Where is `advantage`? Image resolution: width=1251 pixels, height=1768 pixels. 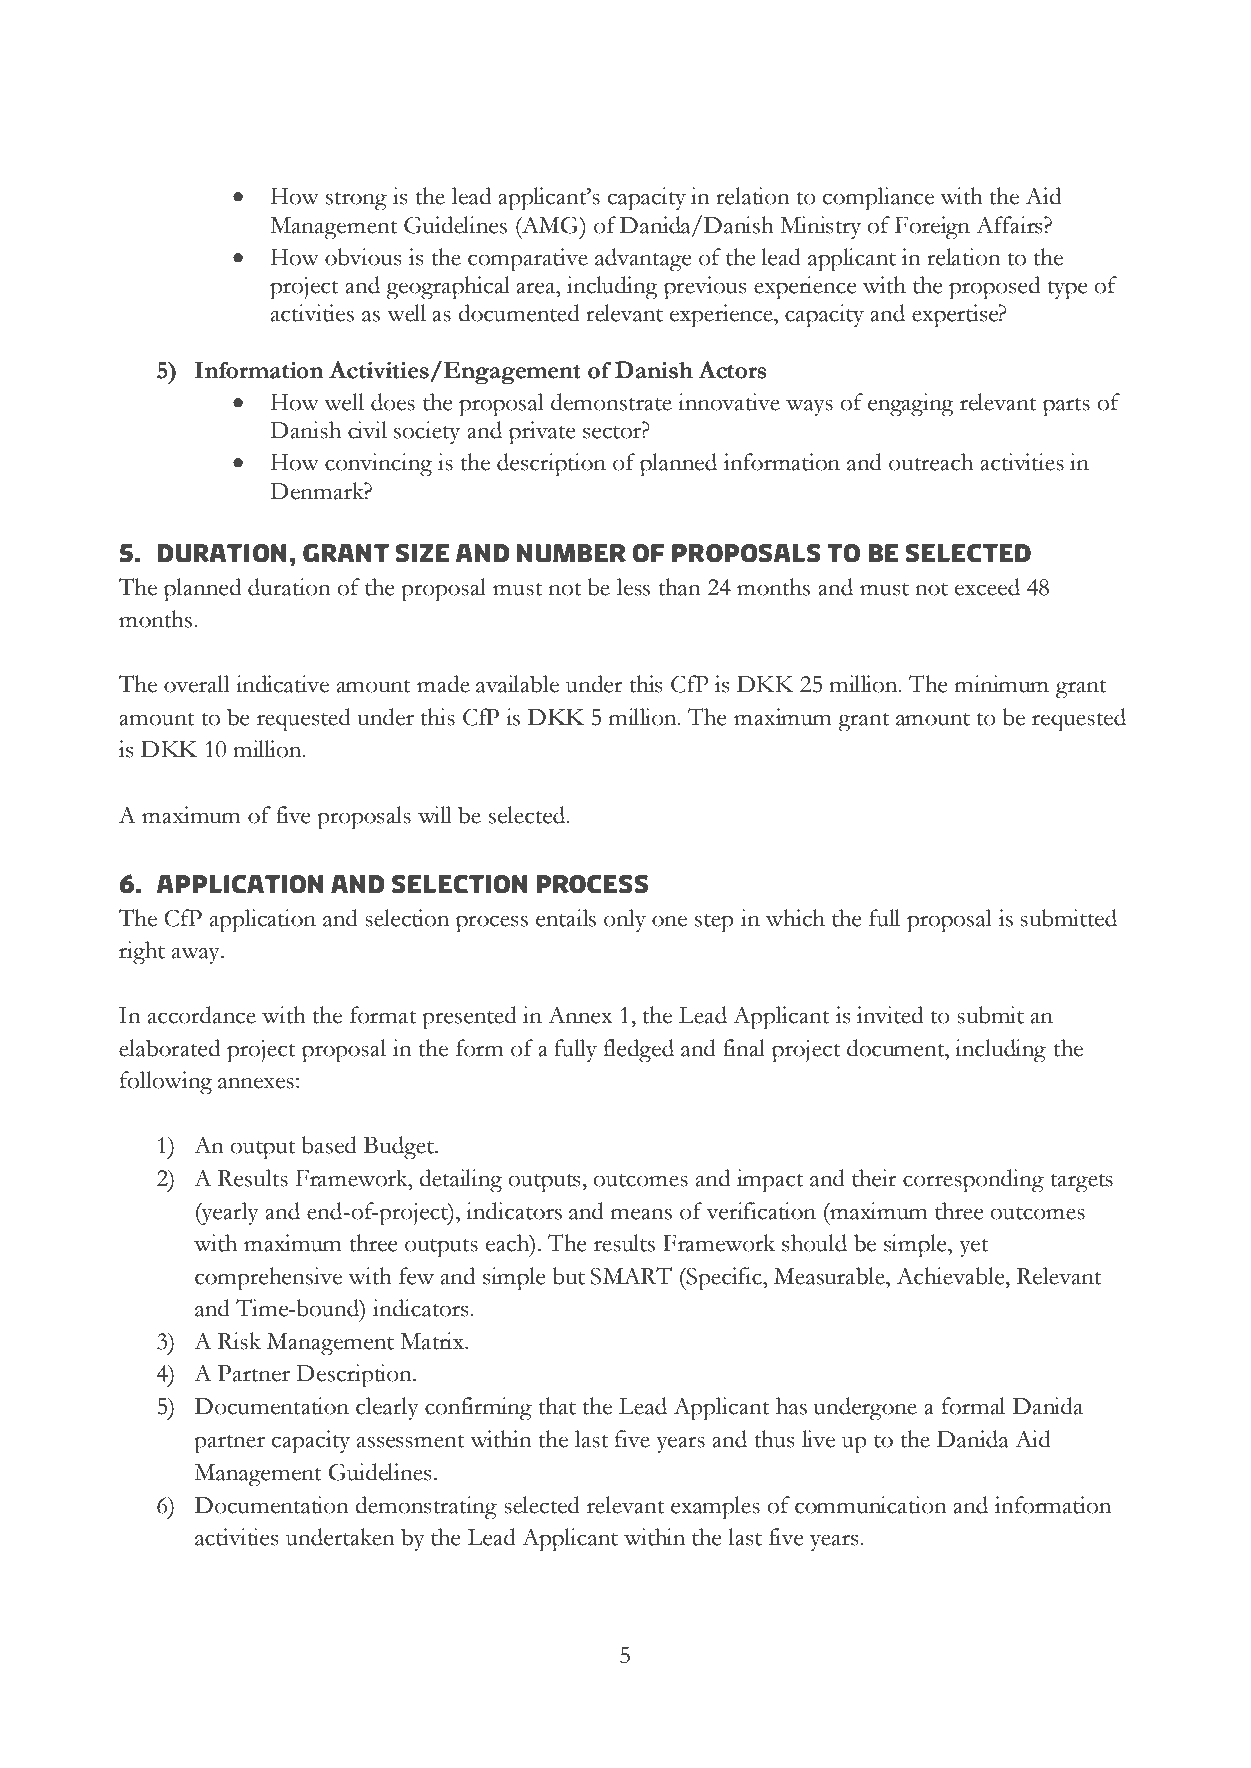
advantage is located at coordinates (643, 260).
